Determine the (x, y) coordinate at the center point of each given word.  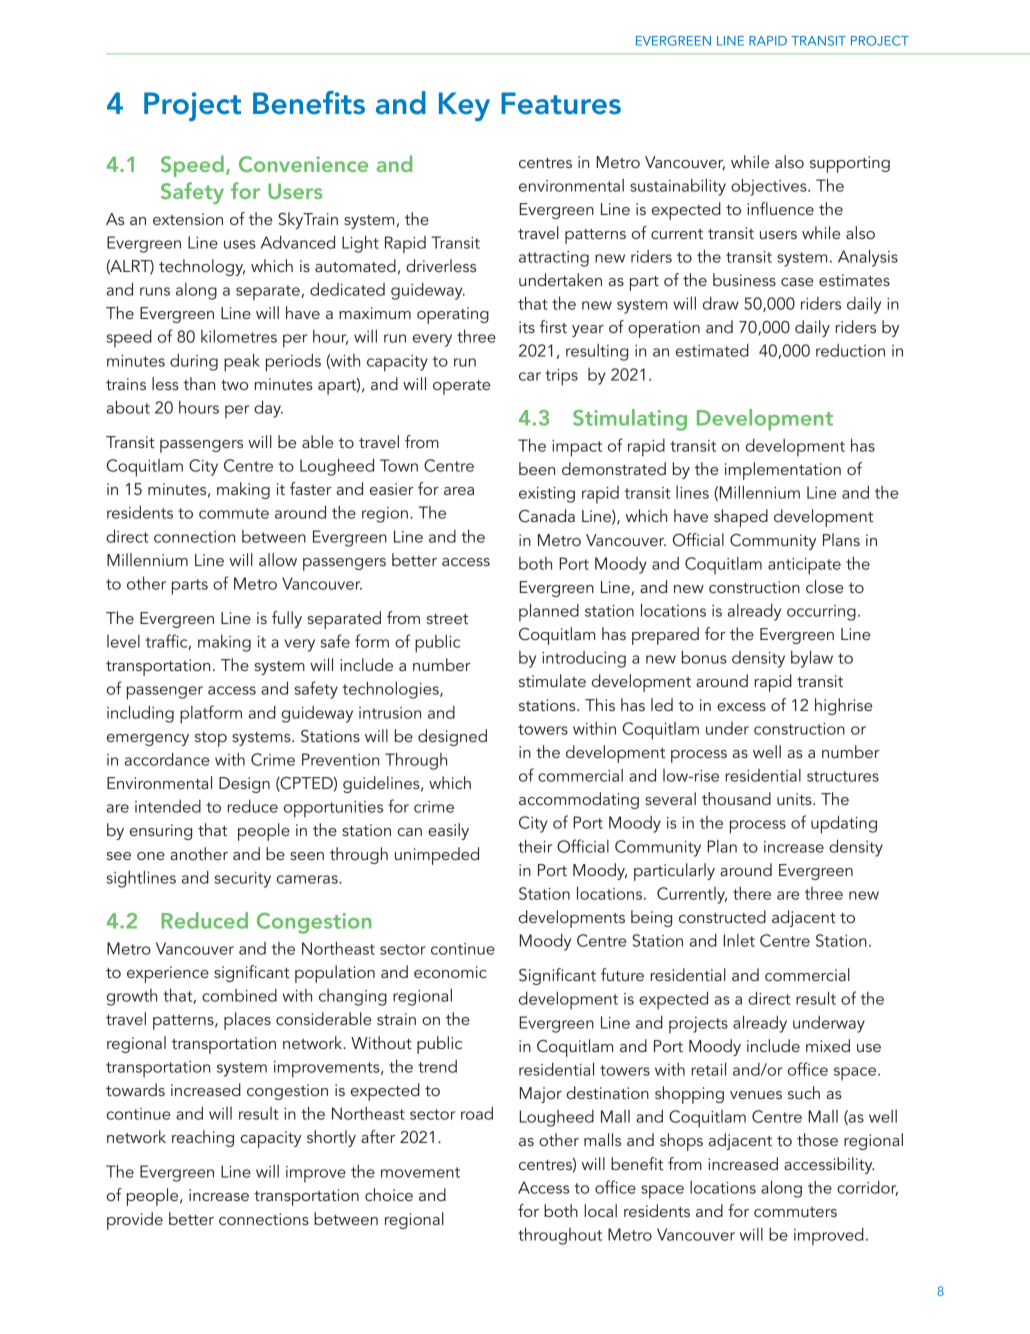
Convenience (303, 164)
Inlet (739, 940)
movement (420, 1172)
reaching (203, 1138)
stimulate (552, 680)
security (243, 880)
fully (287, 619)
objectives (770, 187)
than (199, 383)
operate (461, 387)
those (817, 1139)
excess (741, 707)
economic (450, 972)
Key (464, 106)
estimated (712, 350)
